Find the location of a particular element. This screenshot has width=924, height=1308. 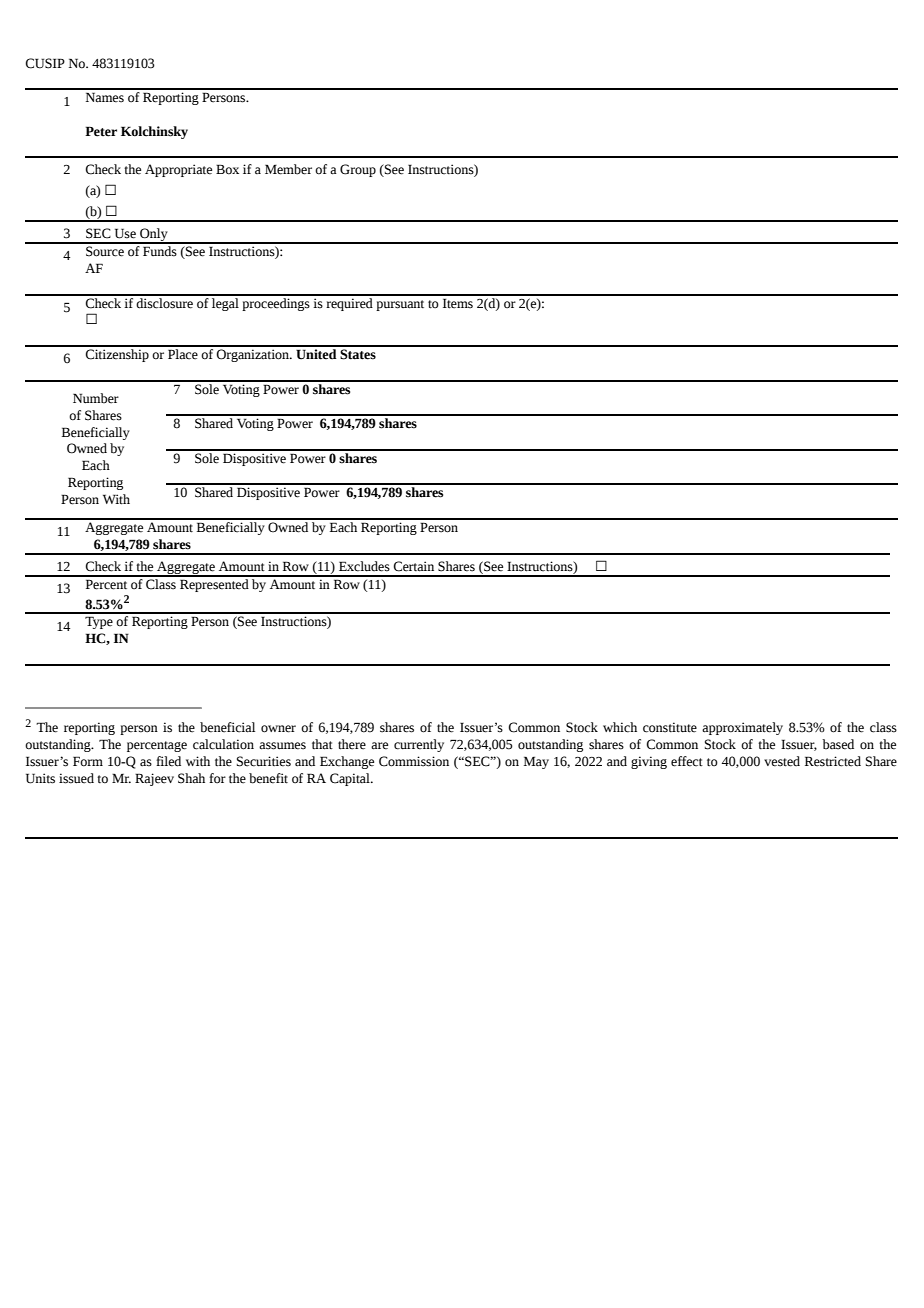

Peter is located at coordinates (101, 131).
